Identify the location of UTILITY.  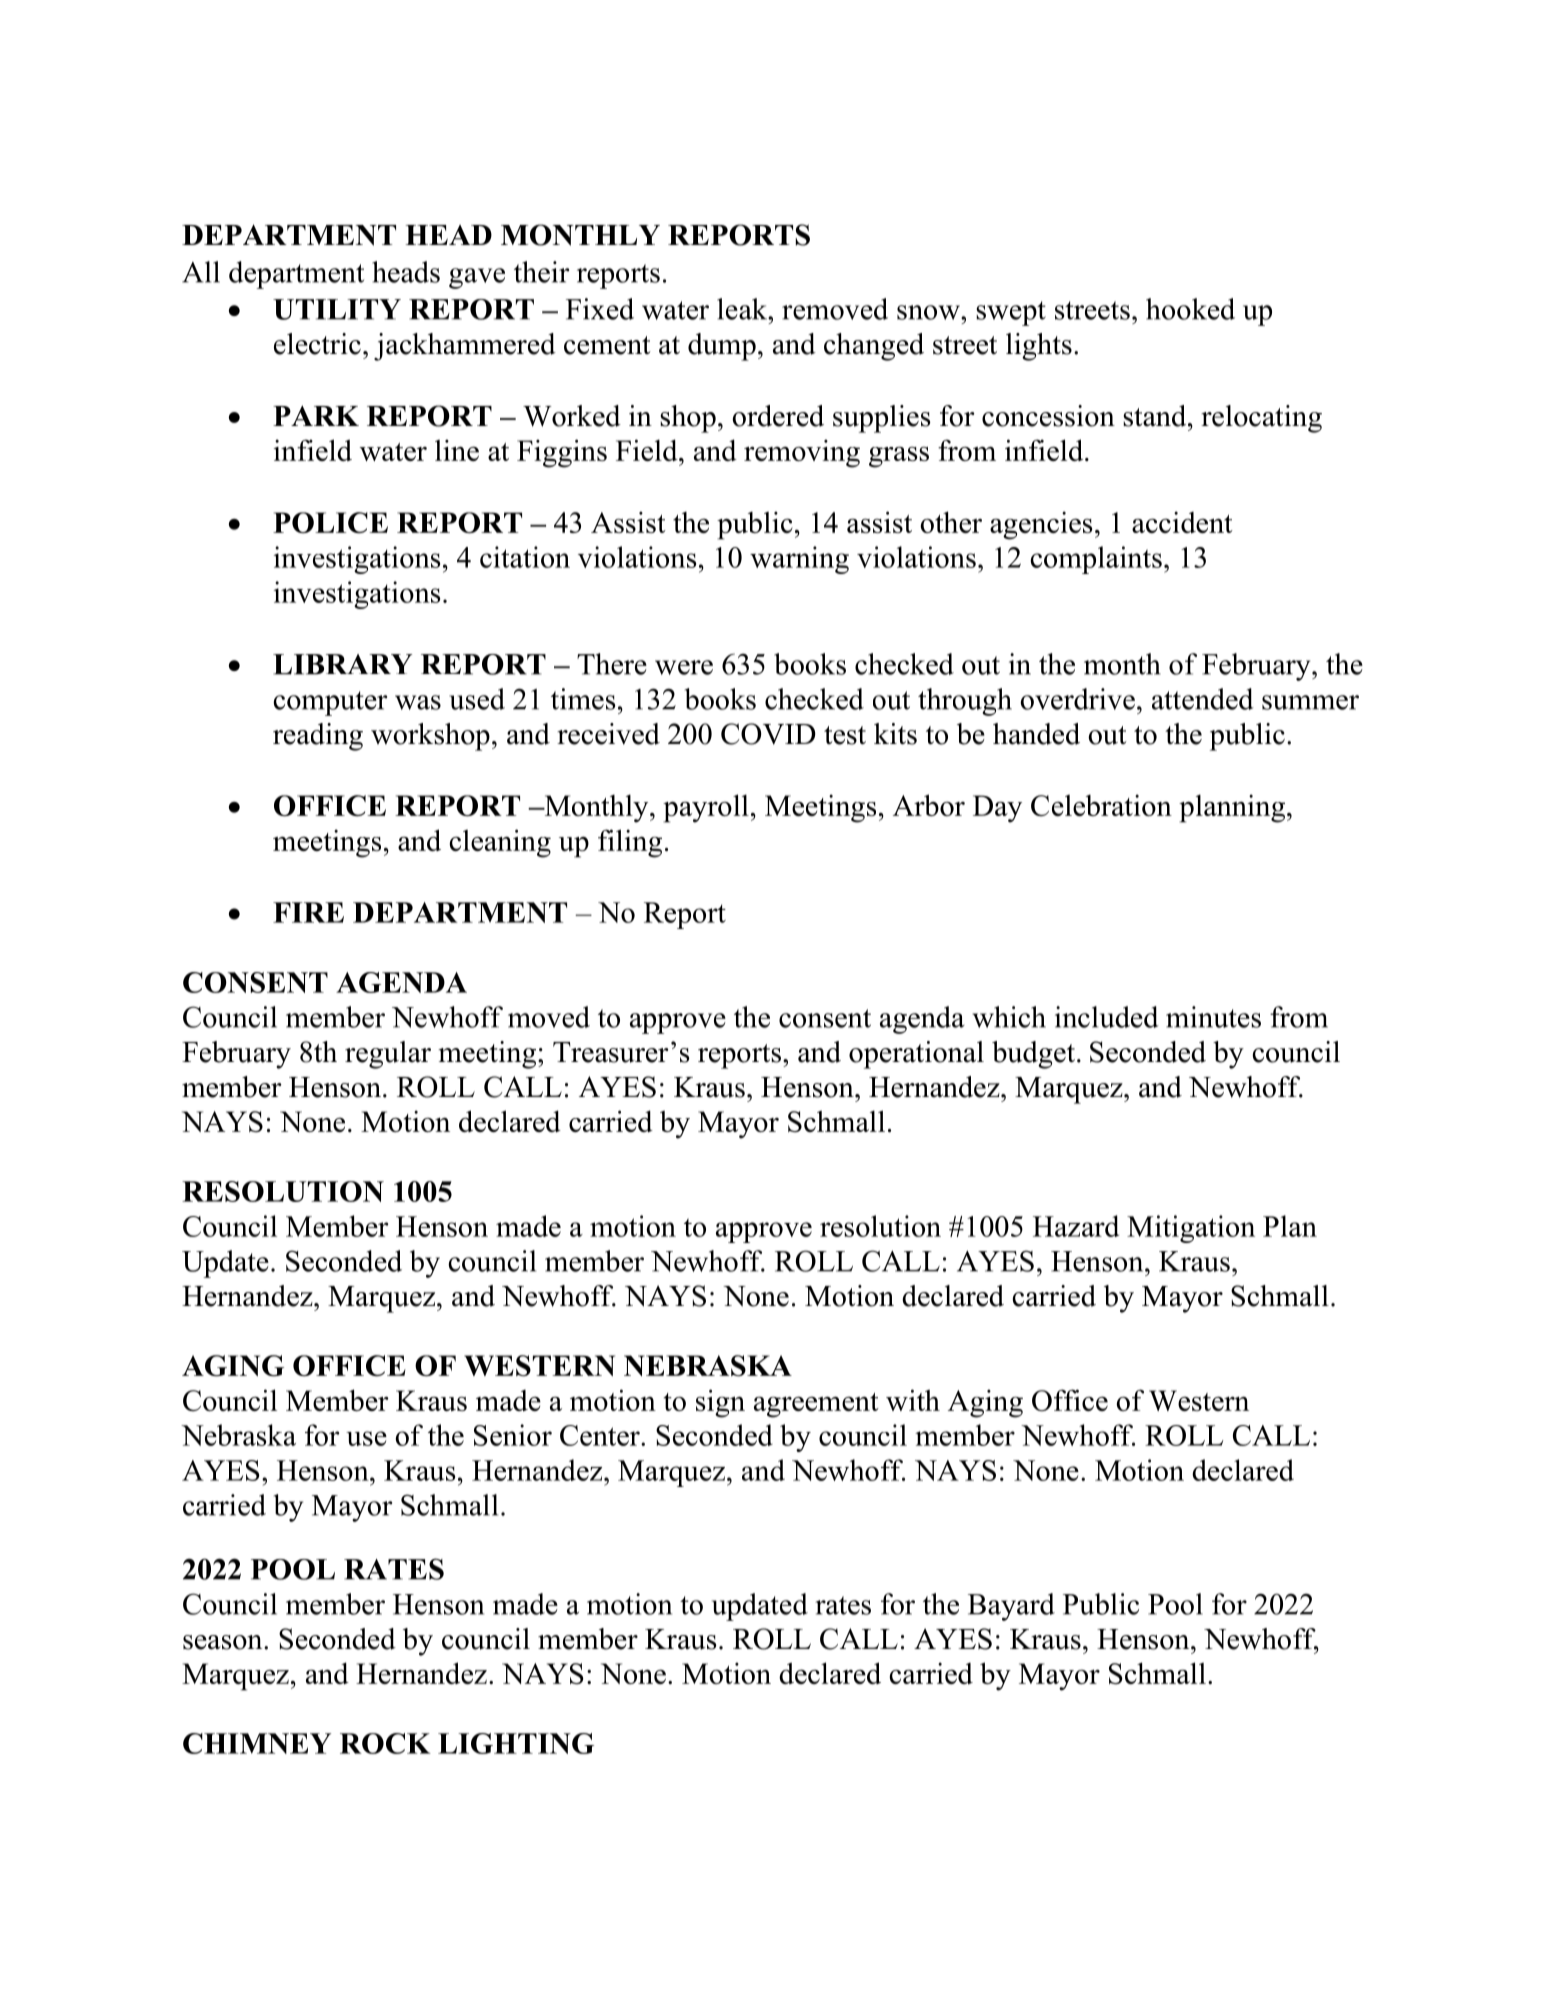
(337, 309).
